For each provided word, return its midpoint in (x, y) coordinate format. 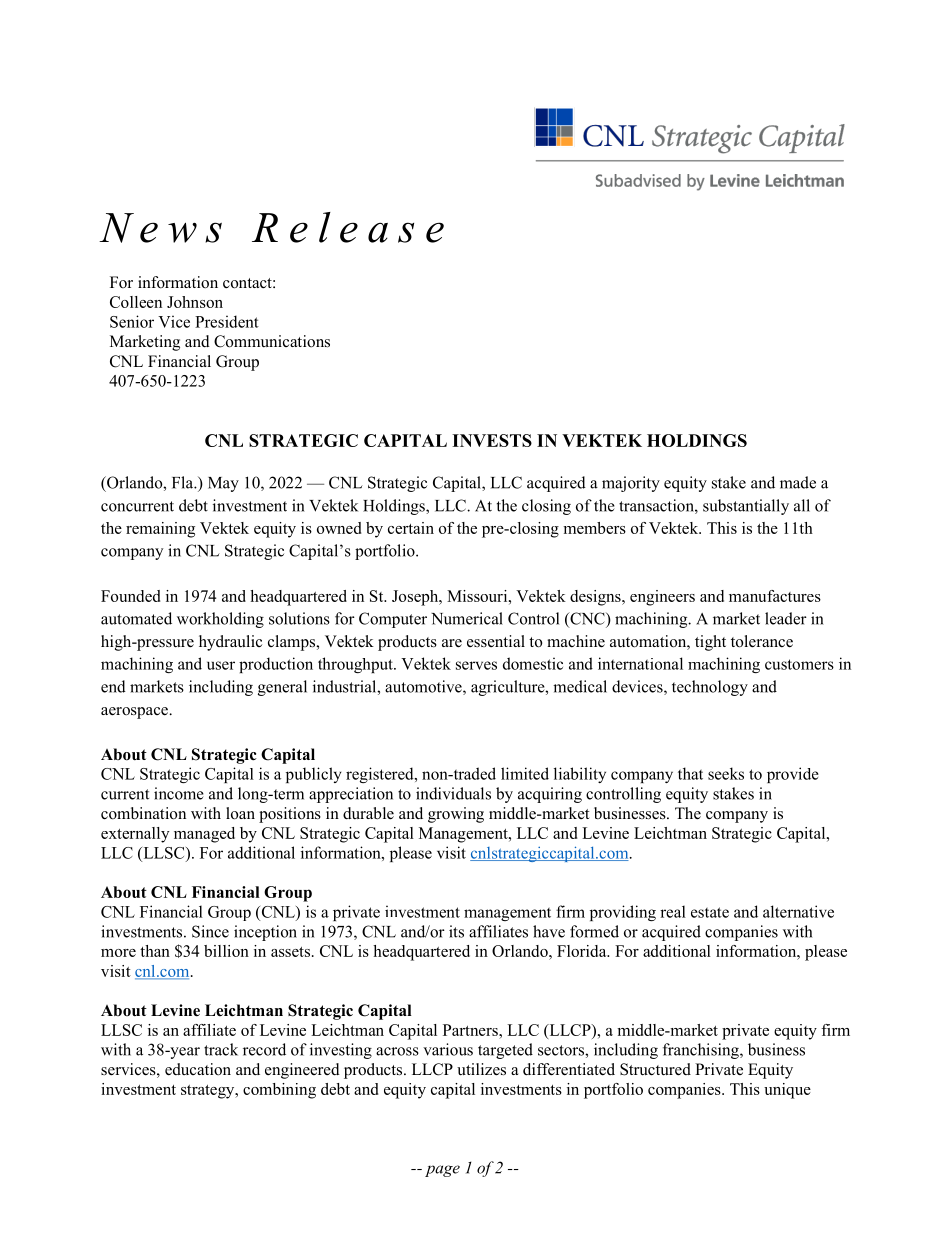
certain (411, 528)
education (198, 1069)
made (798, 482)
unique (787, 1091)
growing (456, 815)
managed (204, 835)
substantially (746, 507)
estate (710, 912)
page (442, 1171)
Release (348, 227)
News (160, 228)
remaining (160, 530)
